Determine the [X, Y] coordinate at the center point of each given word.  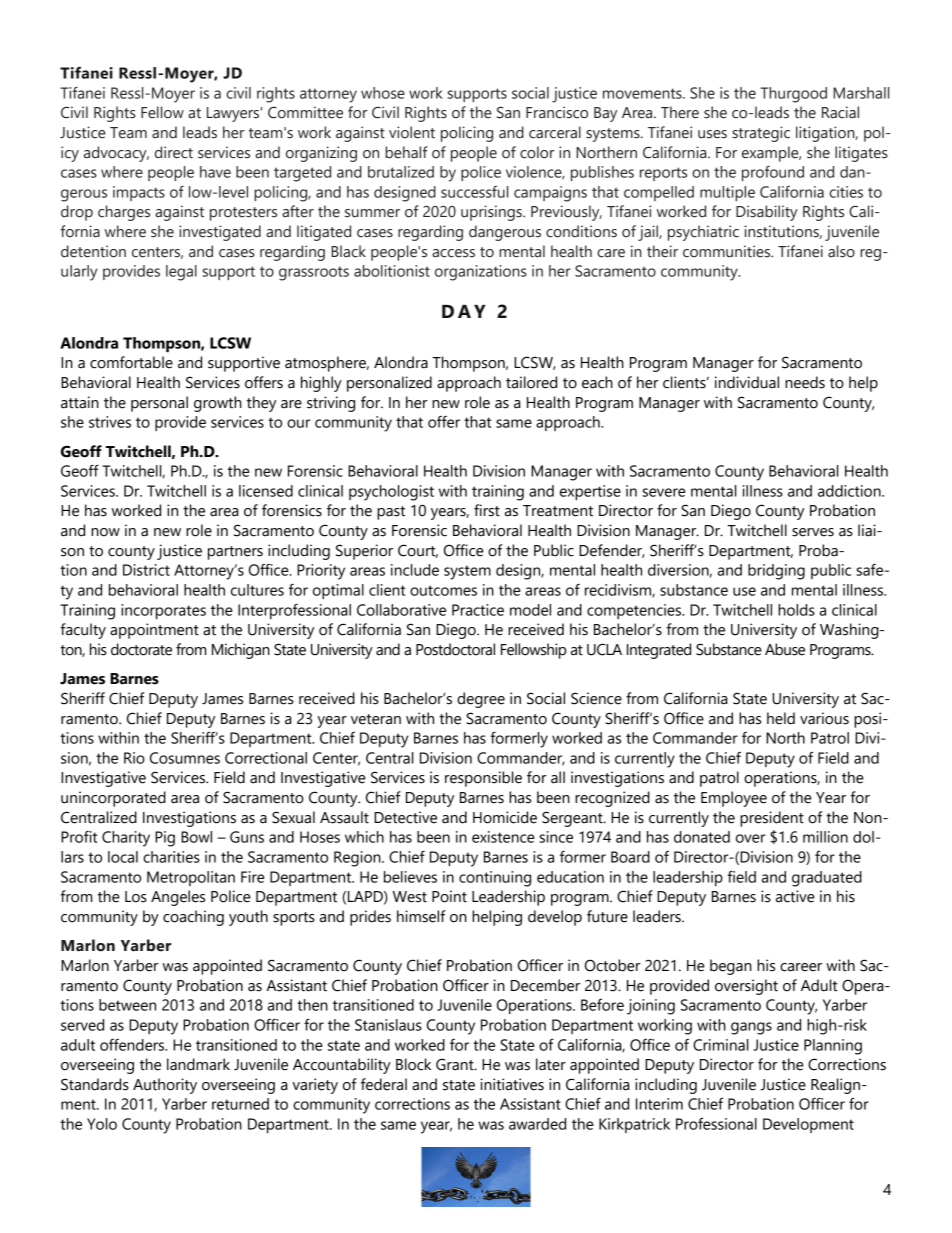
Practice [478, 610]
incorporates [163, 611]
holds [796, 610]
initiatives [512, 1084]
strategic [761, 134]
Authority [165, 1086]
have [215, 172]
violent [412, 132]
